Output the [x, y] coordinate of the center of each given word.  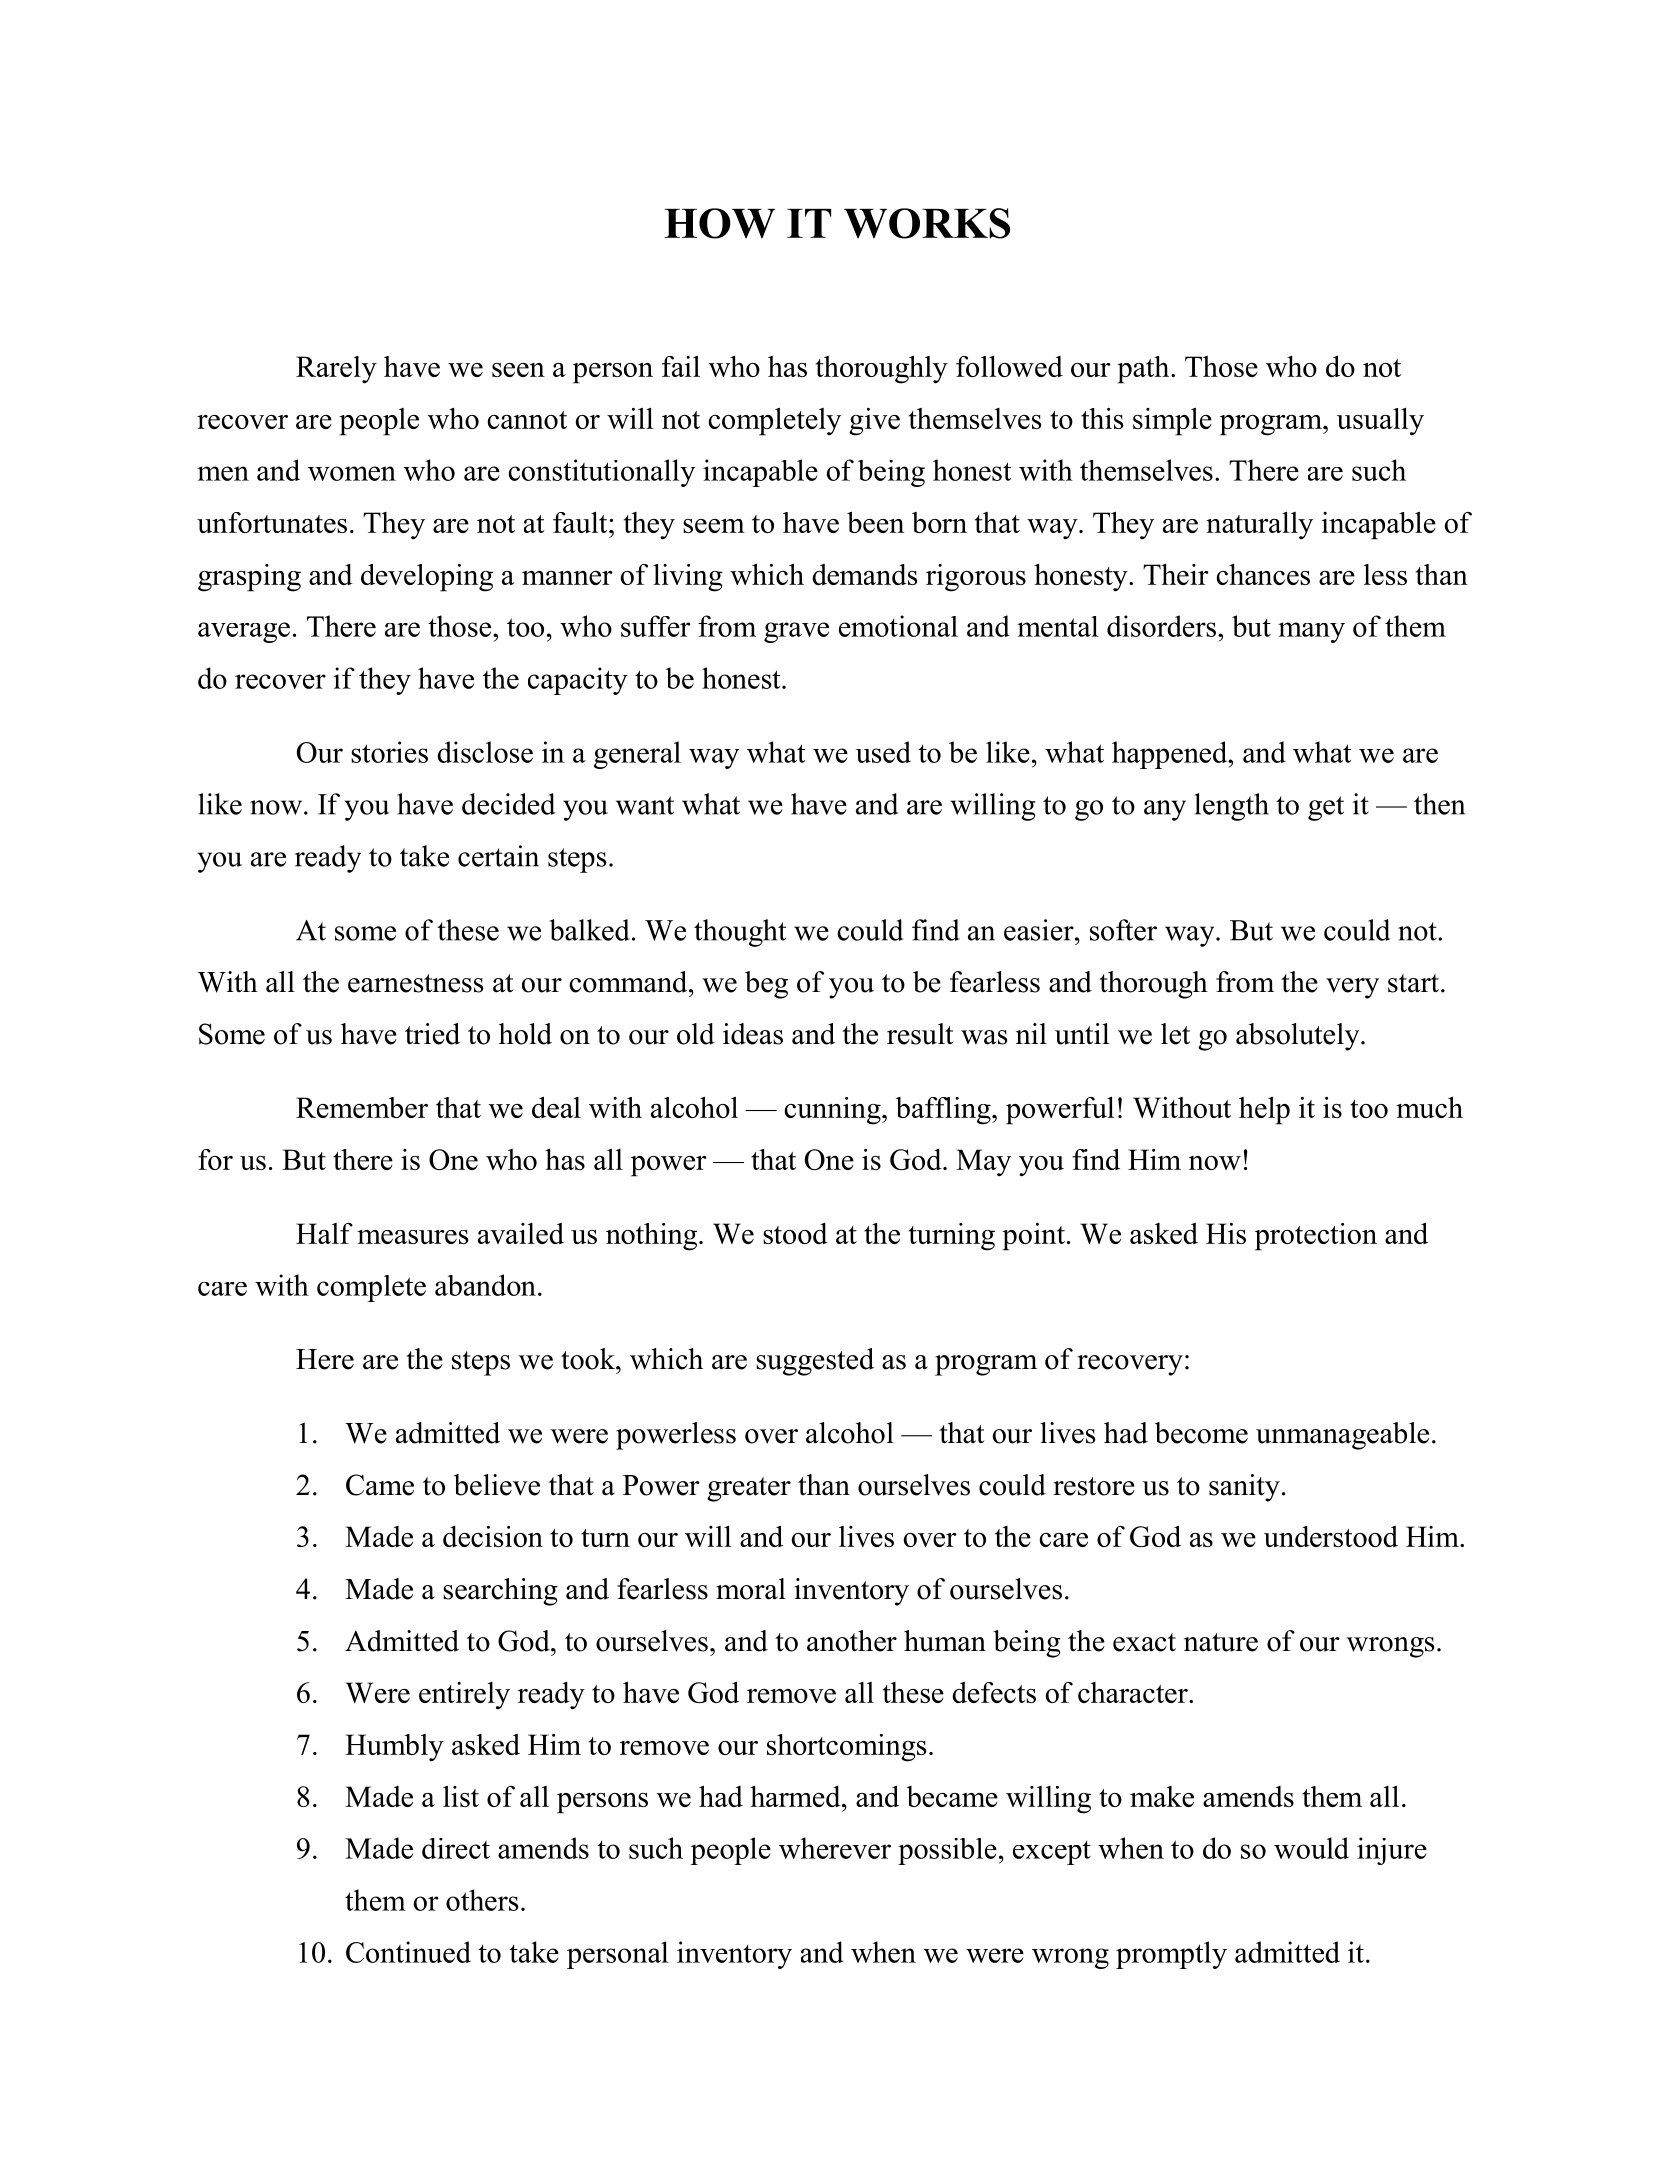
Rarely [336, 370]
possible [947, 1851]
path [1144, 370]
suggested [815, 1362]
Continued [408, 1952]
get [1326, 808]
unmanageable [1342, 1436]
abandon [485, 1285]
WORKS [927, 223]
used [883, 752]
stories [389, 752]
